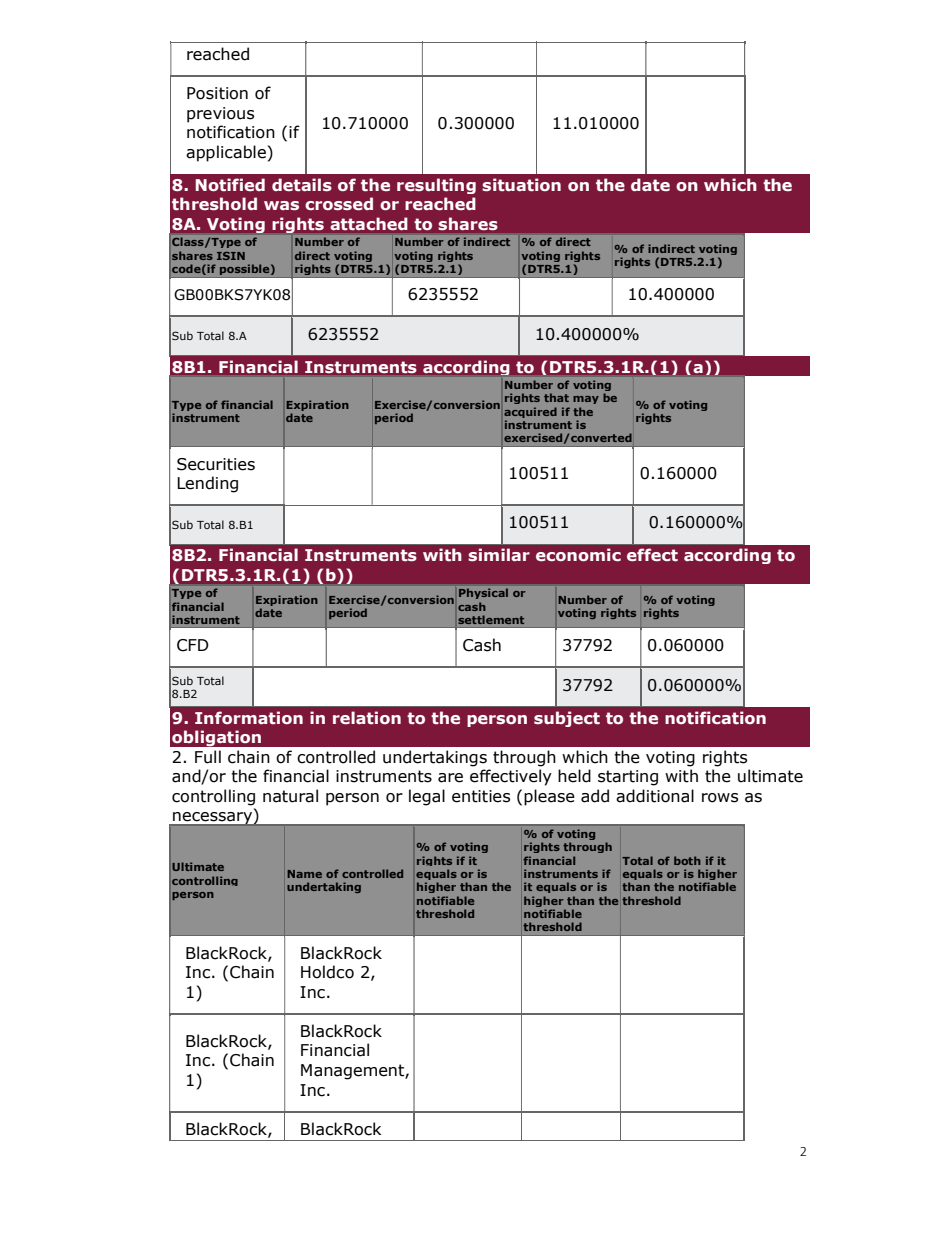  What do you see at coordinates (193, 645) in the image?
I see `CFD` at bounding box center [193, 645].
